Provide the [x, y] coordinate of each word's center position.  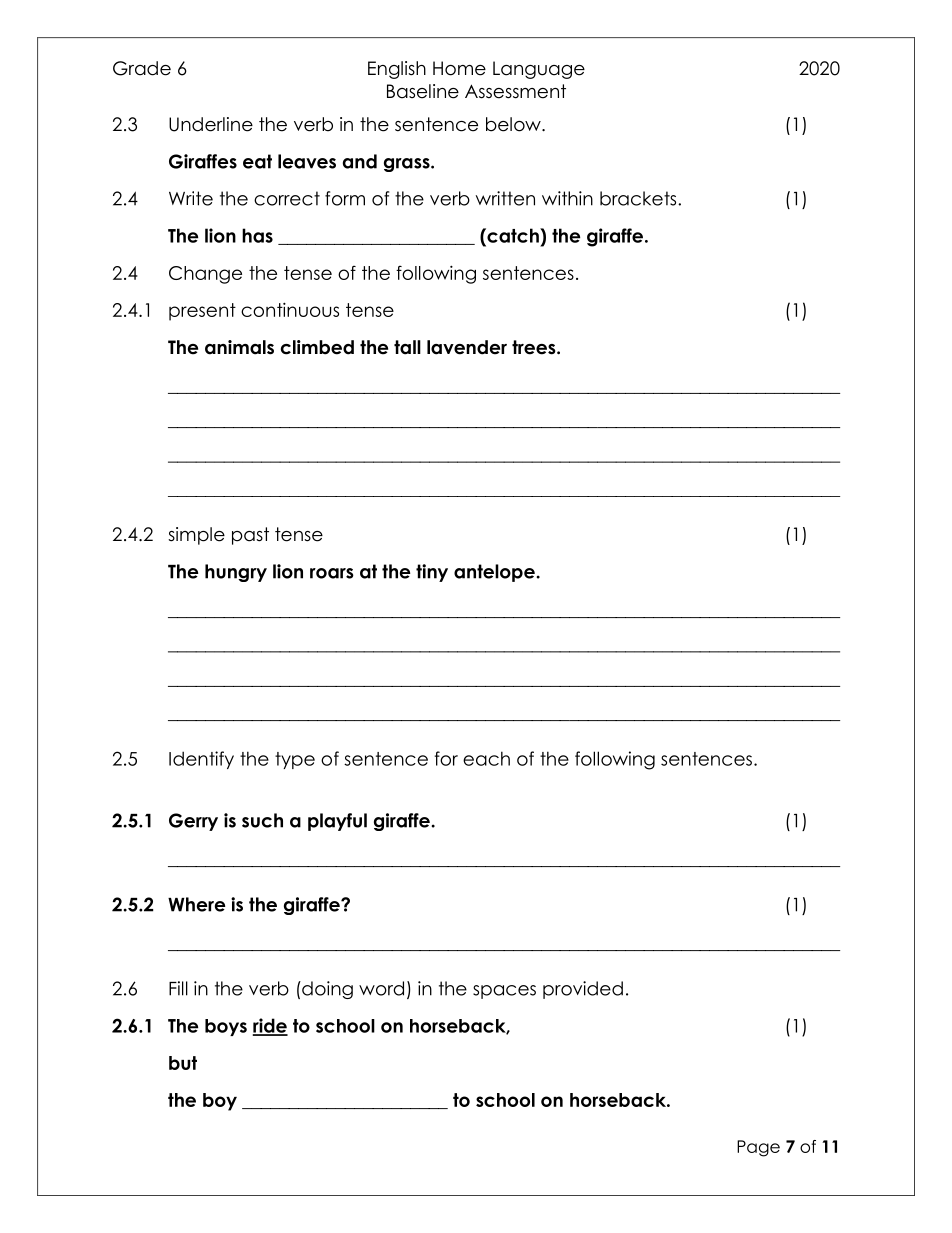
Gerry [193, 822]
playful [337, 822]
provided [583, 990]
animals [239, 347]
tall [407, 347]
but [183, 1063]
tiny [432, 573]
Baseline [423, 91]
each [486, 758]
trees [535, 347]
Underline [211, 124]
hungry [236, 573]
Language [539, 70]
